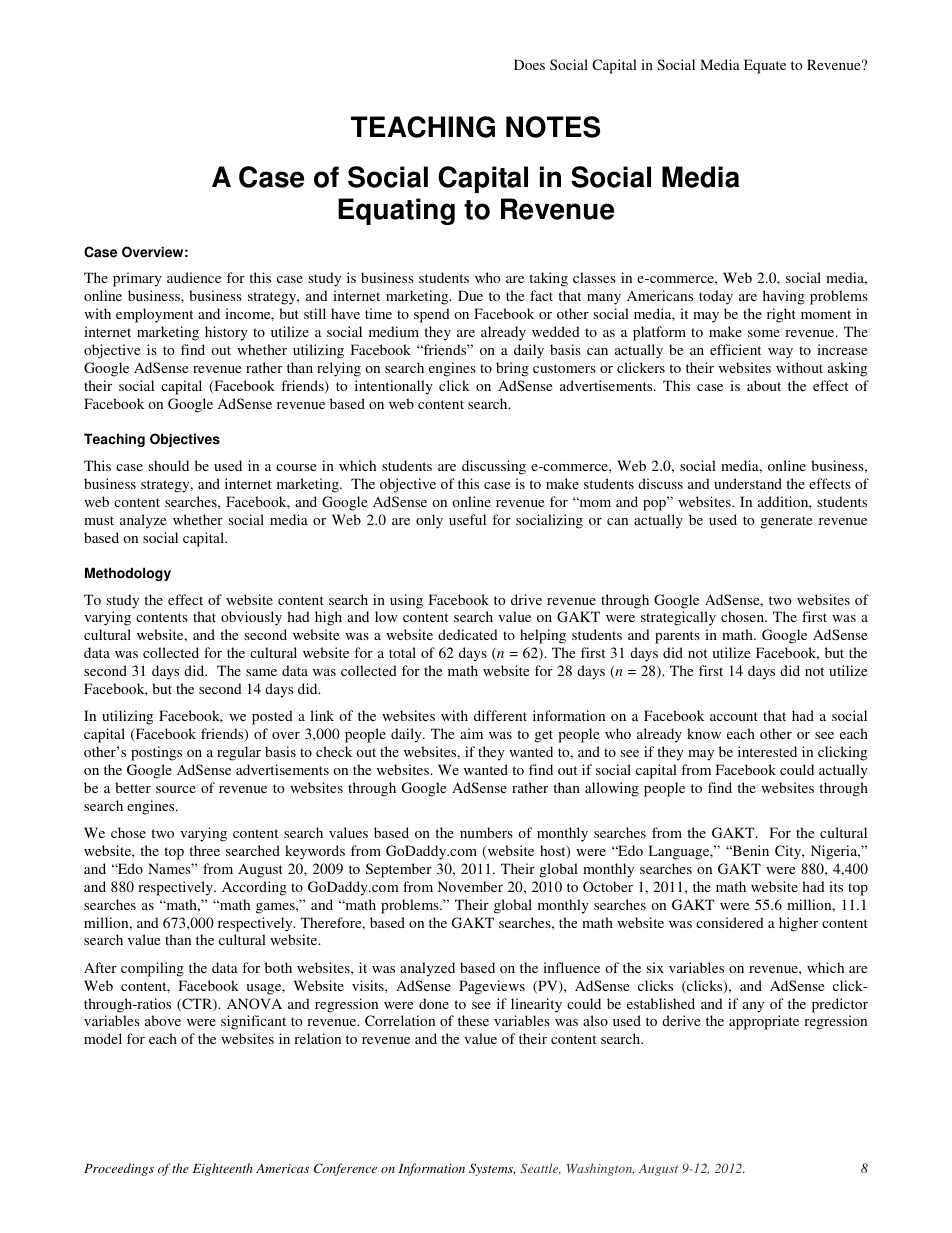  I want to click on considered, so click(730, 922).
